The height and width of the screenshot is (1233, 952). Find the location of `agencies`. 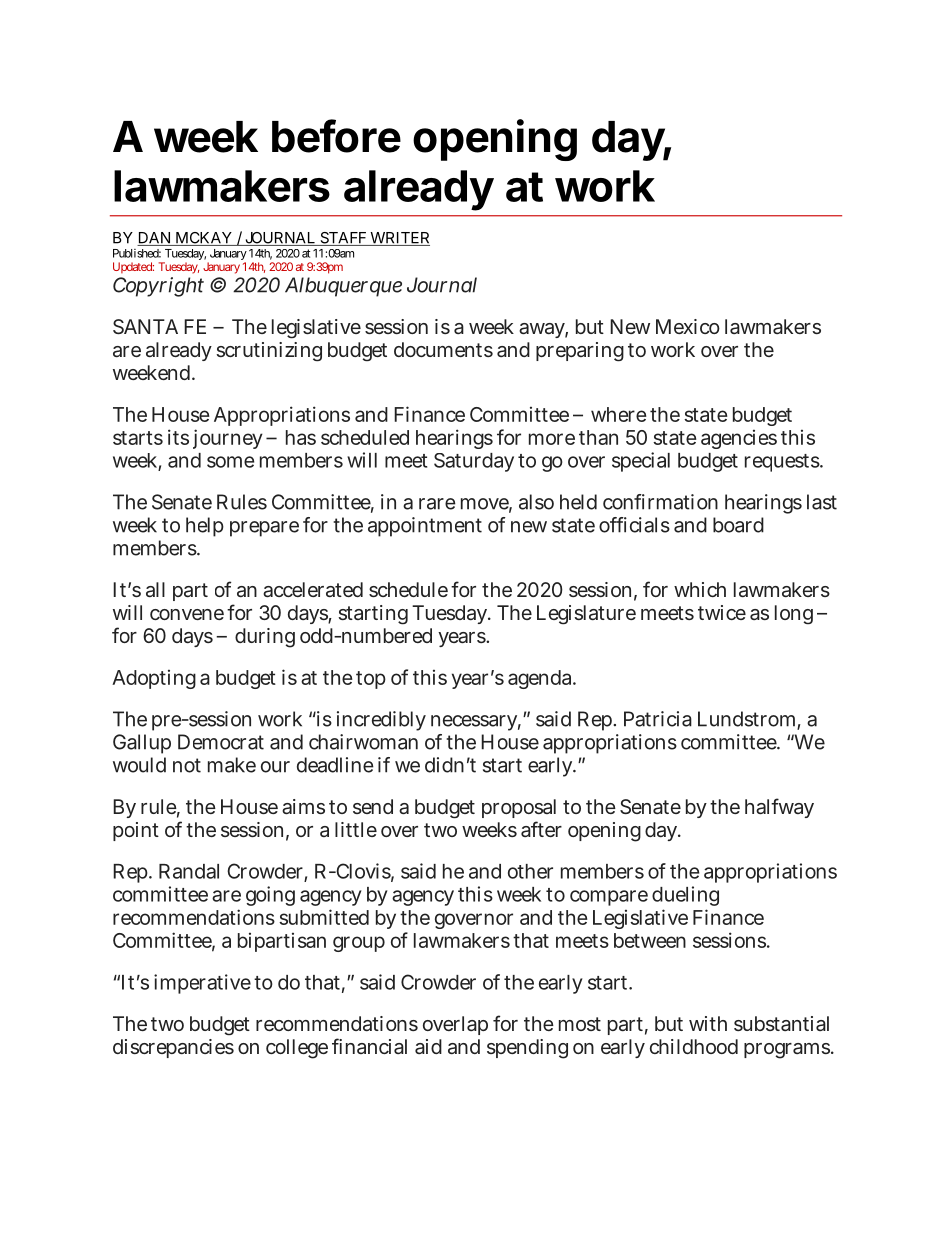

agencies is located at coordinates (739, 439).
